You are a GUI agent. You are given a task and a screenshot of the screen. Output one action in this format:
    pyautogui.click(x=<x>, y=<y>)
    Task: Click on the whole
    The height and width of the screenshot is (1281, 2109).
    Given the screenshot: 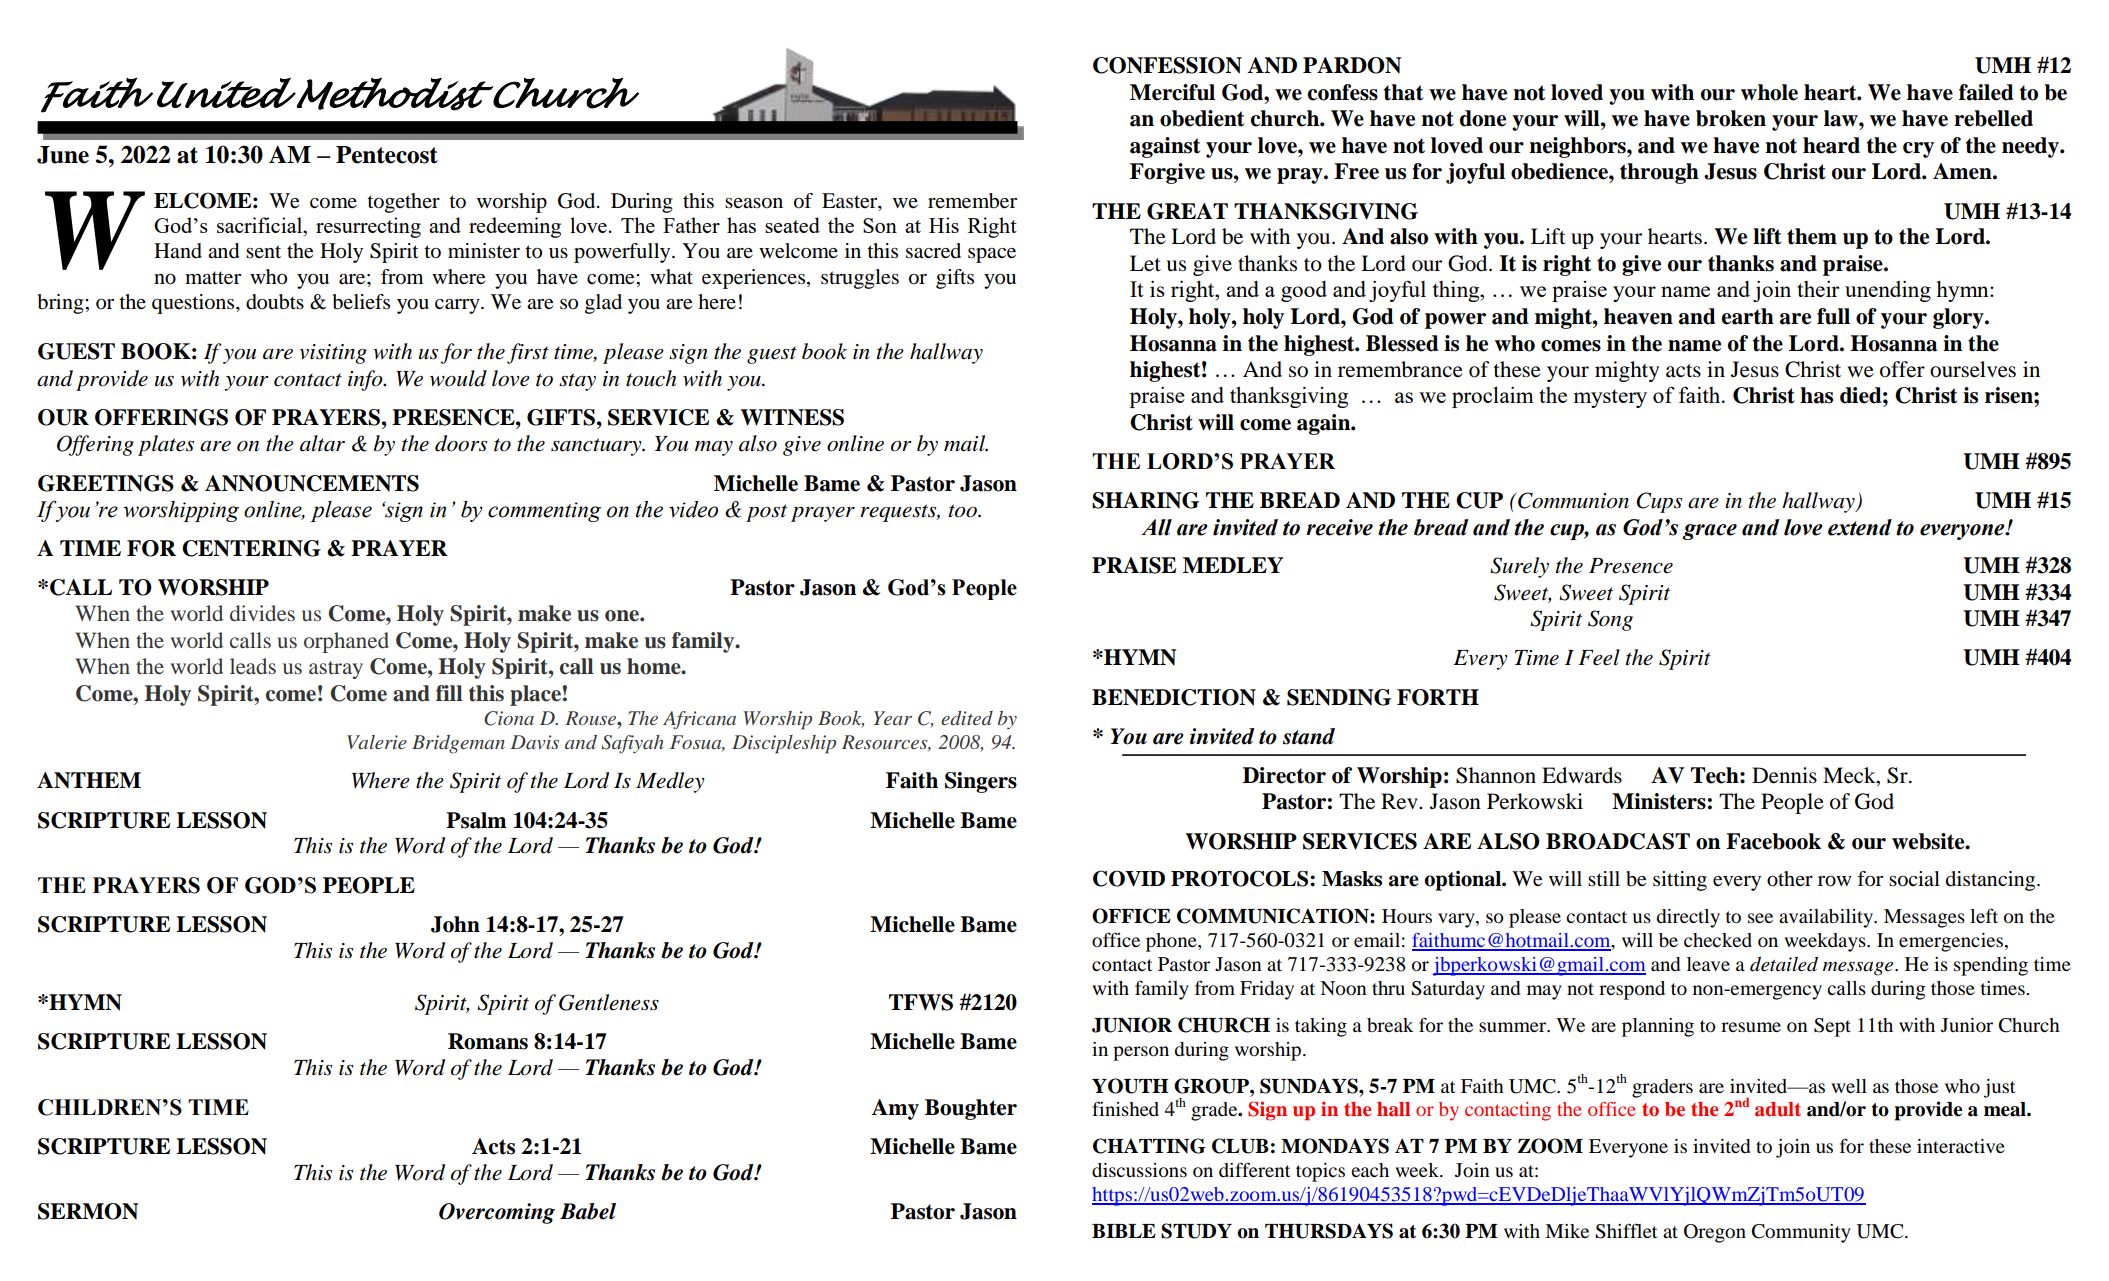 What is the action you would take?
    pyautogui.click(x=1769, y=92)
